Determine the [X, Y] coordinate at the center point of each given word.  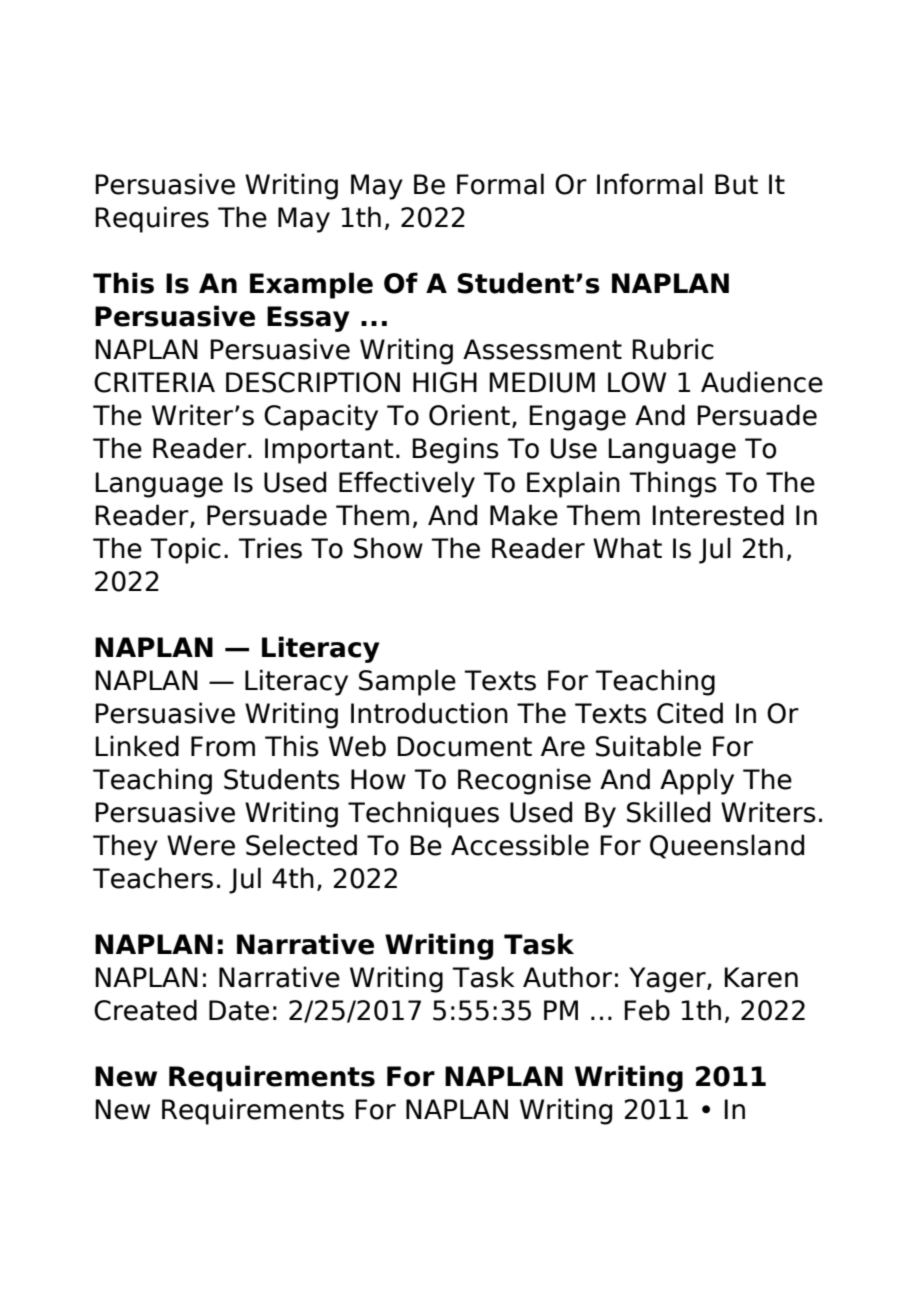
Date [239, 1010]
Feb [647, 1010]
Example [311, 285]
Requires [152, 219]
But [736, 184]
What [627, 548]
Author [567, 977]
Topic [185, 550]
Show [388, 548]
